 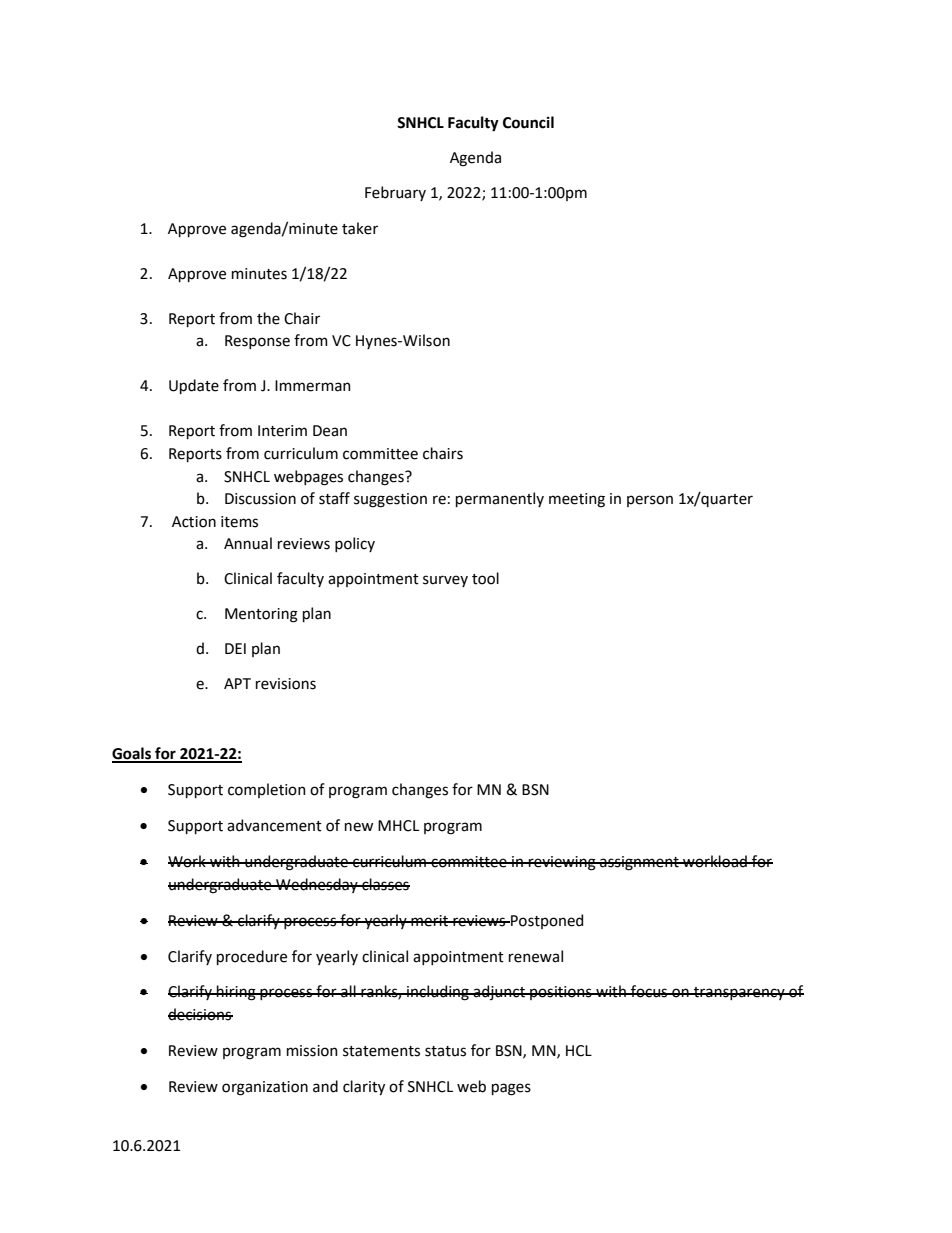 What do you see at coordinates (395, 193) in the screenshot?
I see `February` at bounding box center [395, 193].
